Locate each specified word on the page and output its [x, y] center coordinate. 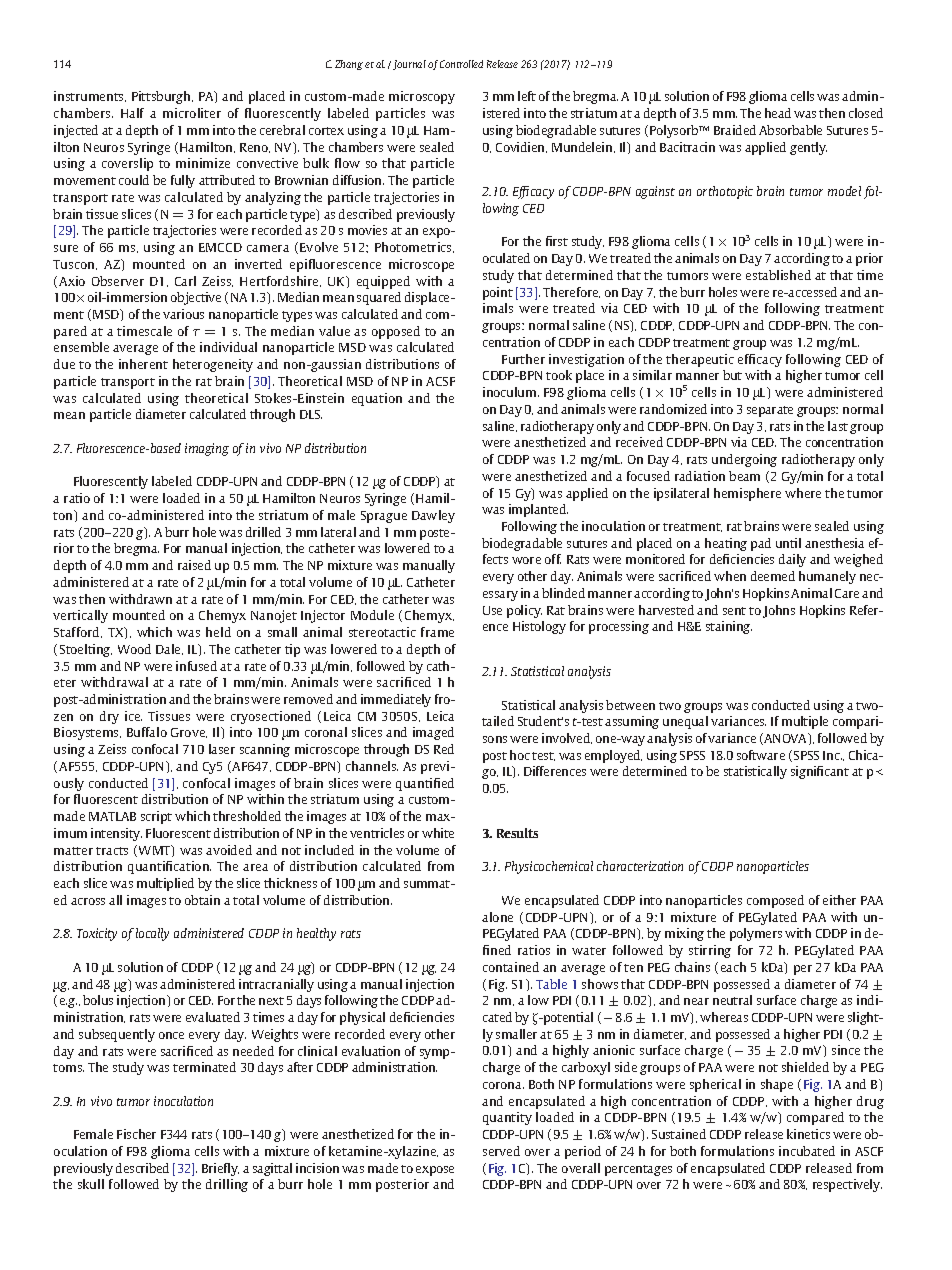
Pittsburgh [162, 97]
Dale [169, 649]
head [778, 113]
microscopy [422, 97]
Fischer [136, 1134]
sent [734, 611]
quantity [507, 1118]
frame [437, 632]
